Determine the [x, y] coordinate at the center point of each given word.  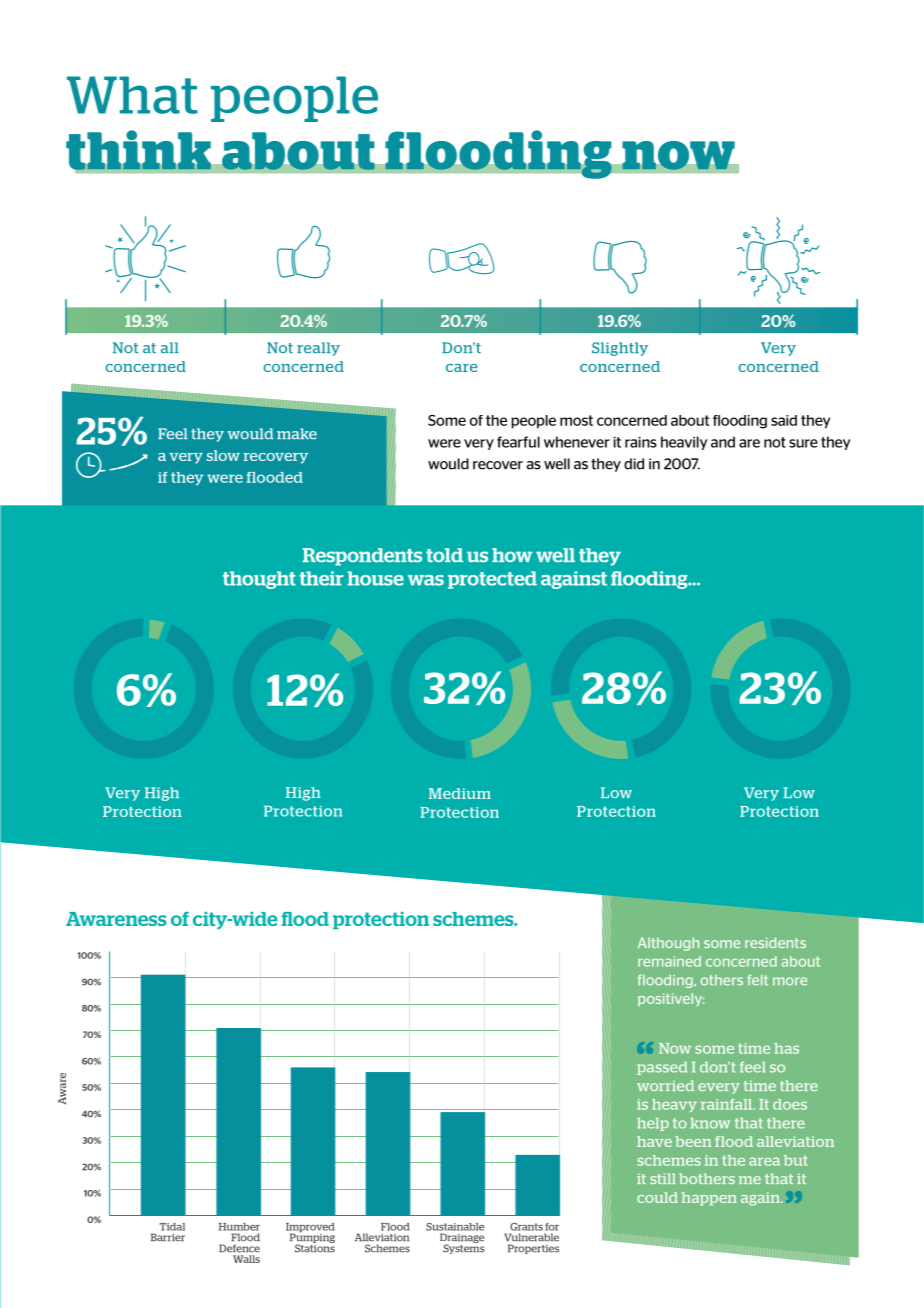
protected [492, 580]
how [512, 555]
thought [259, 580]
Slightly [620, 349]
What [132, 95]
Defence [239, 1248]
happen [709, 1199]
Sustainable [455, 1227]
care [462, 368]
